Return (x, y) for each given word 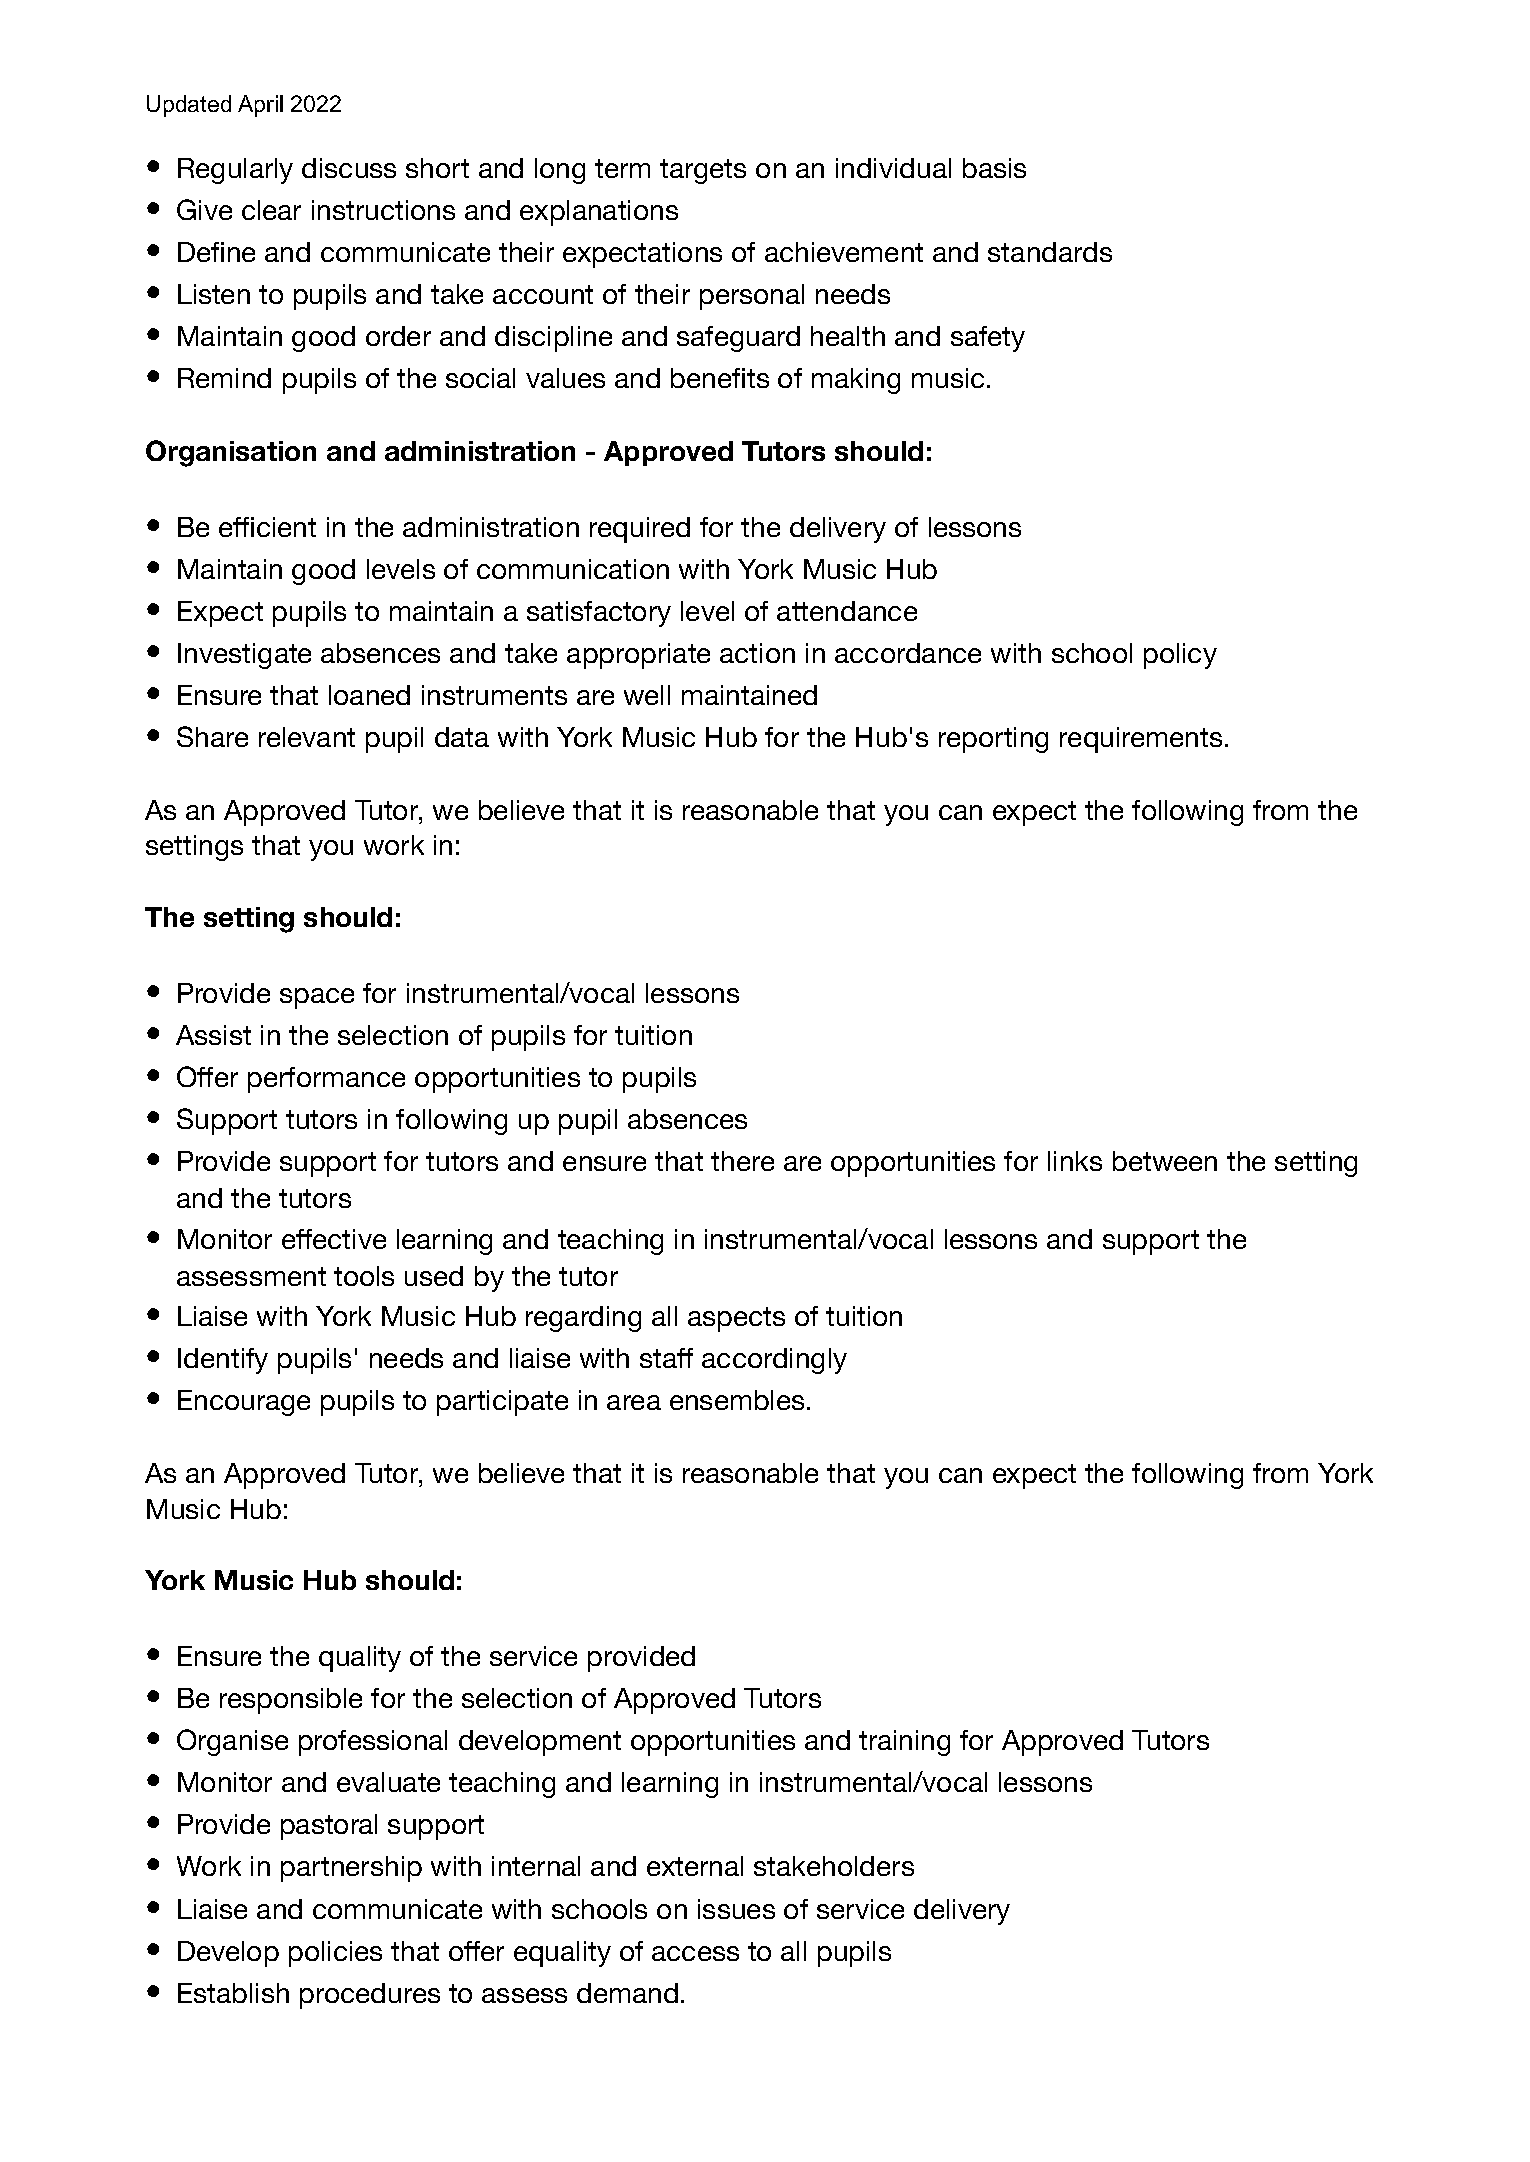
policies (335, 1954)
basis (994, 168)
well (647, 695)
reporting (993, 740)
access (695, 1953)
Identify (223, 1361)
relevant (307, 737)
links (1075, 1161)
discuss (349, 168)
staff (666, 1358)
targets (703, 171)
